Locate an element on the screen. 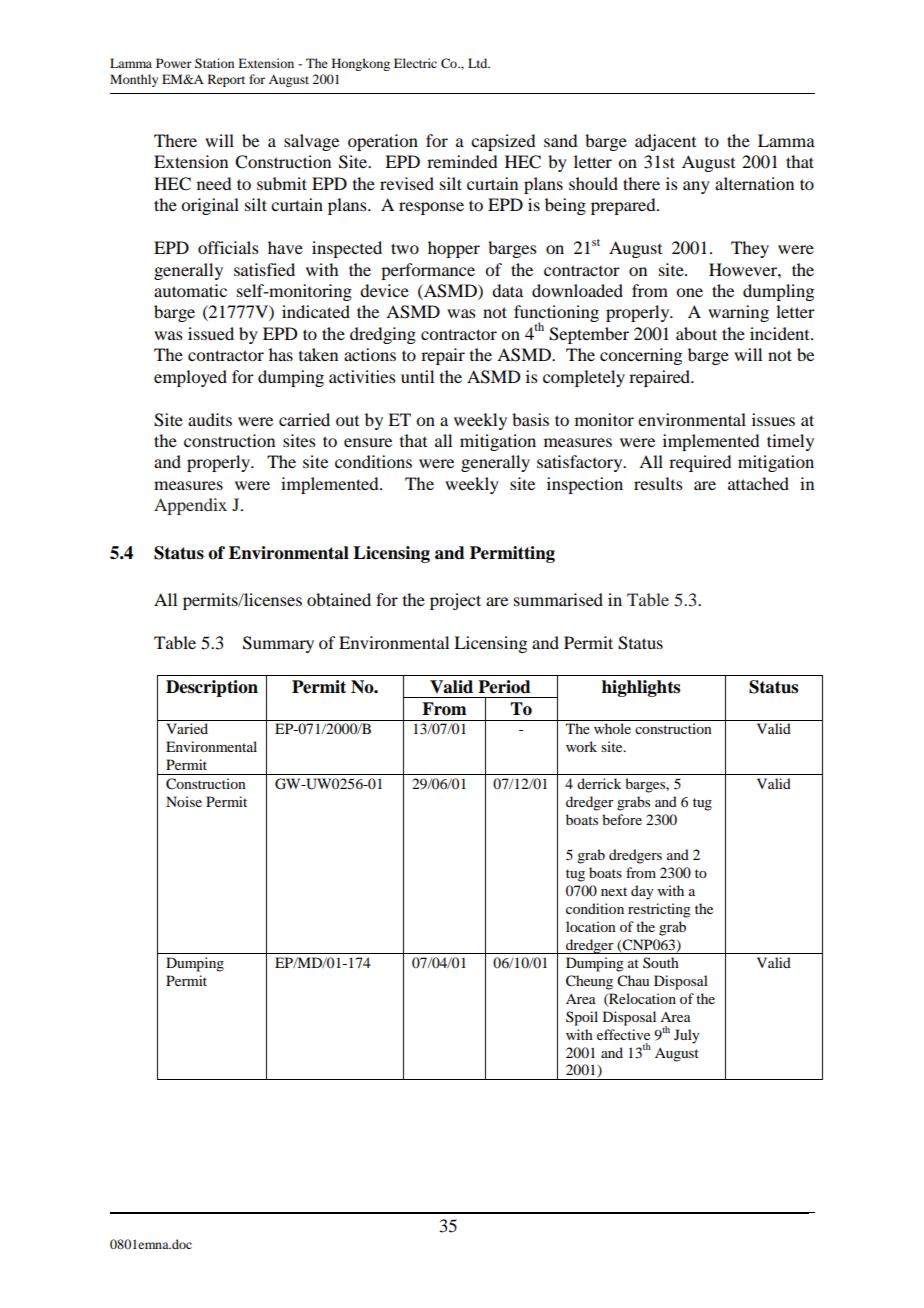  Appendix is located at coordinates (190, 506).
